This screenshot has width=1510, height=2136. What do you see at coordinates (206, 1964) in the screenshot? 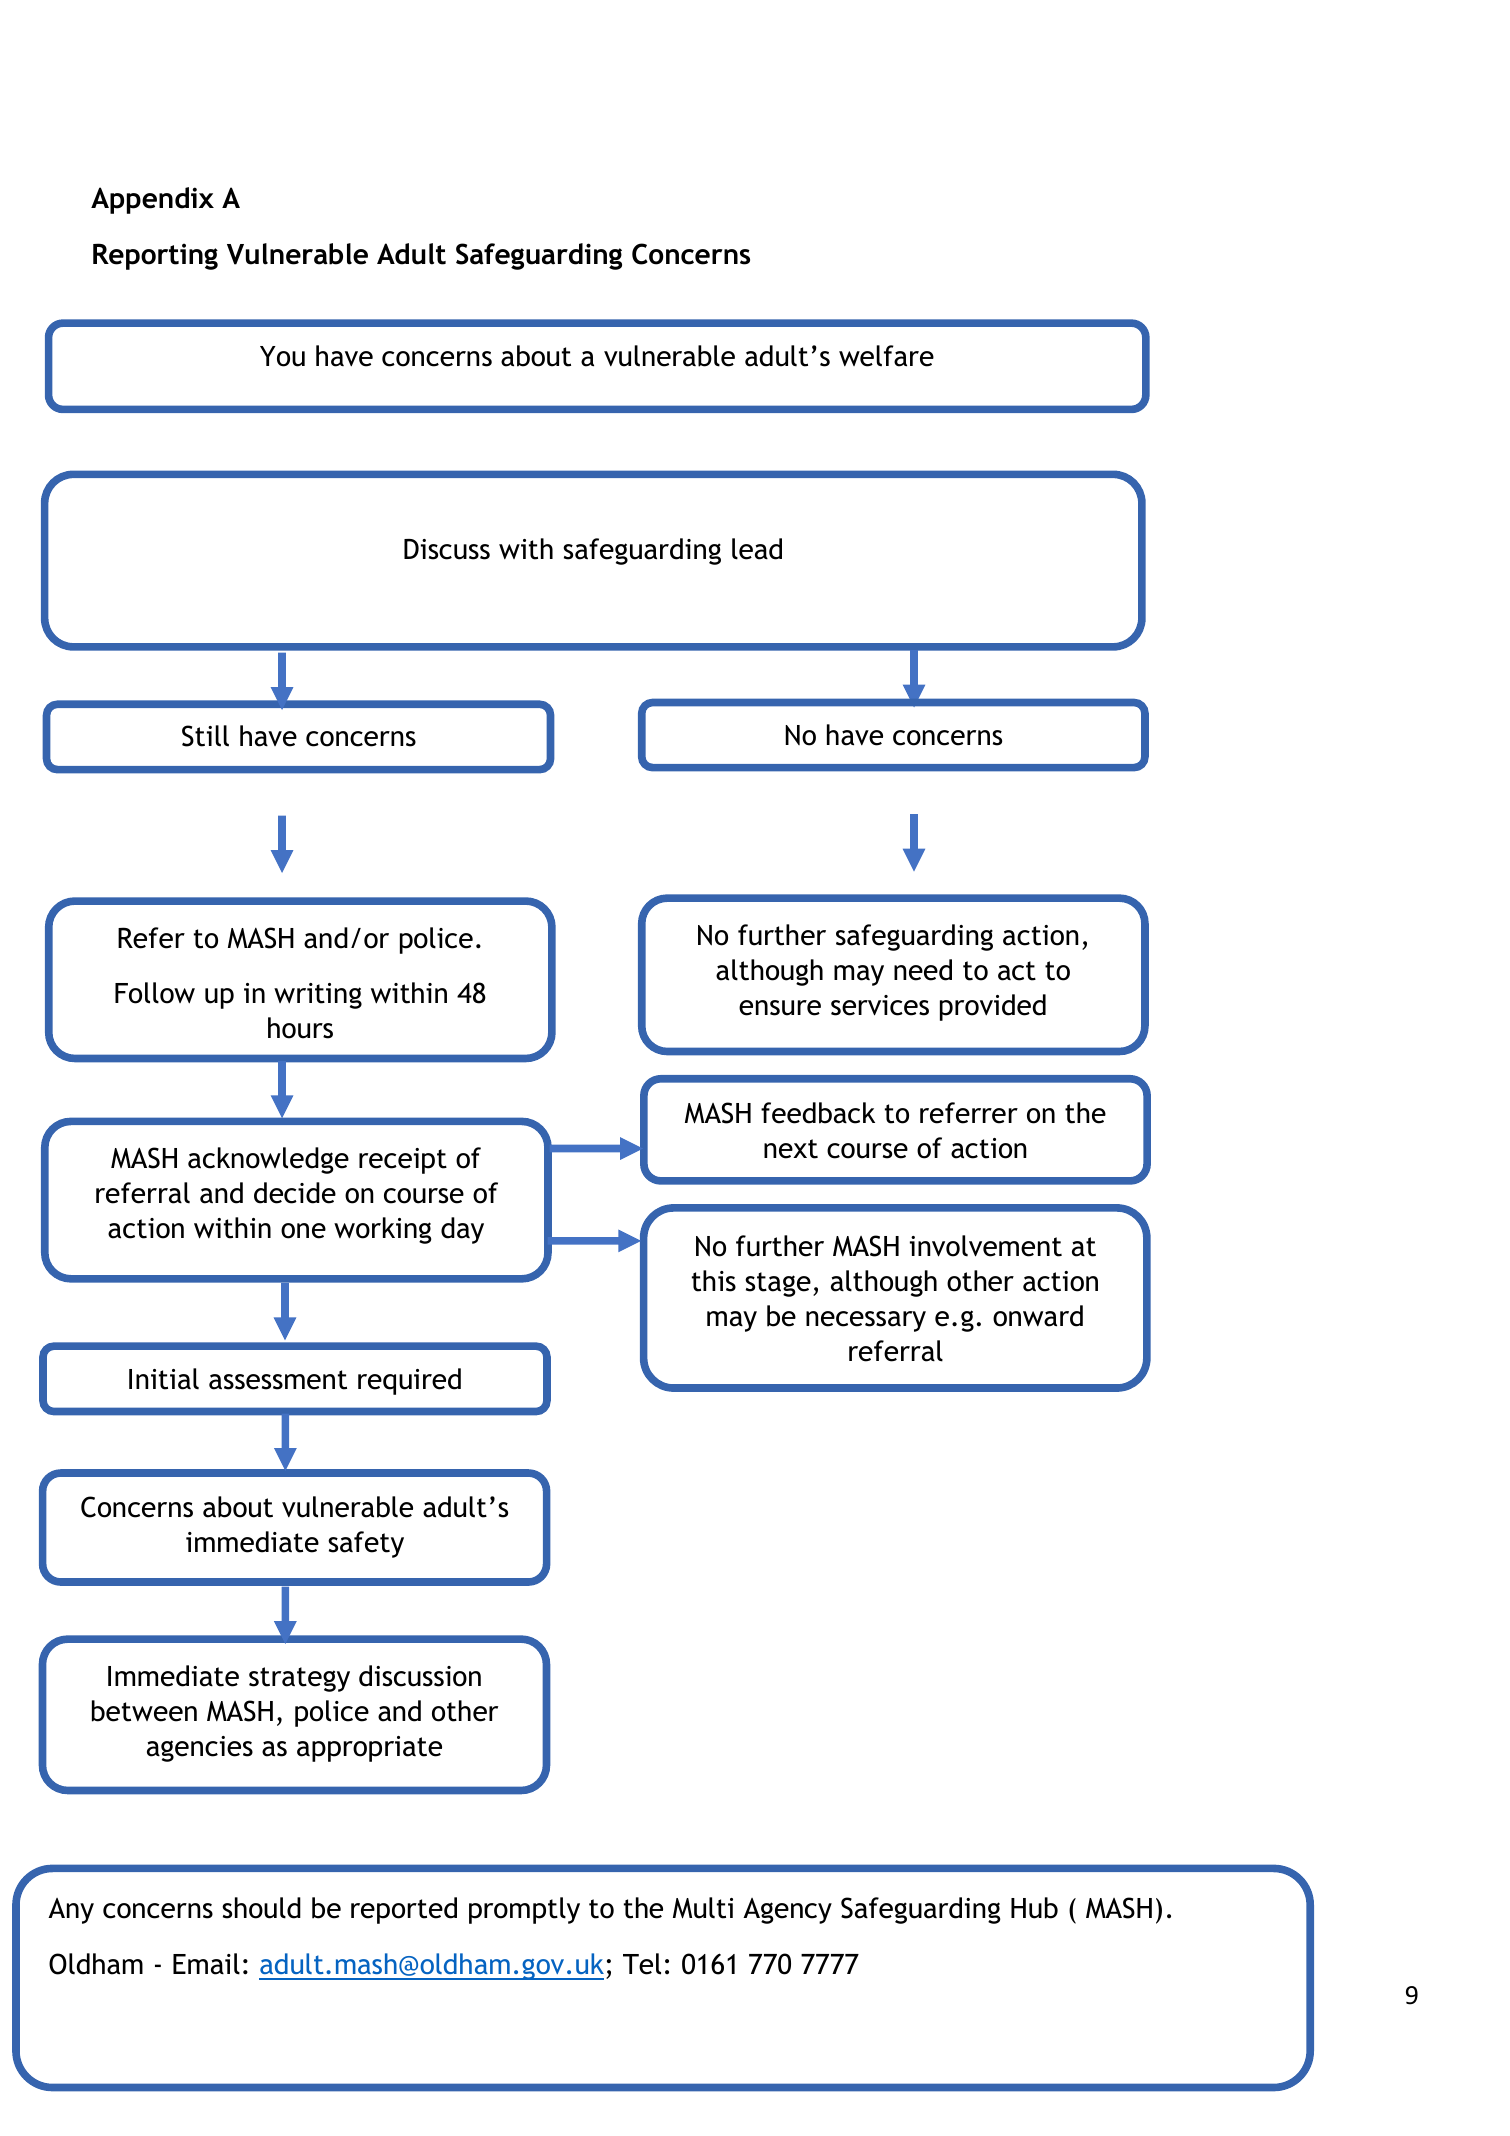
I see `Email` at bounding box center [206, 1964].
